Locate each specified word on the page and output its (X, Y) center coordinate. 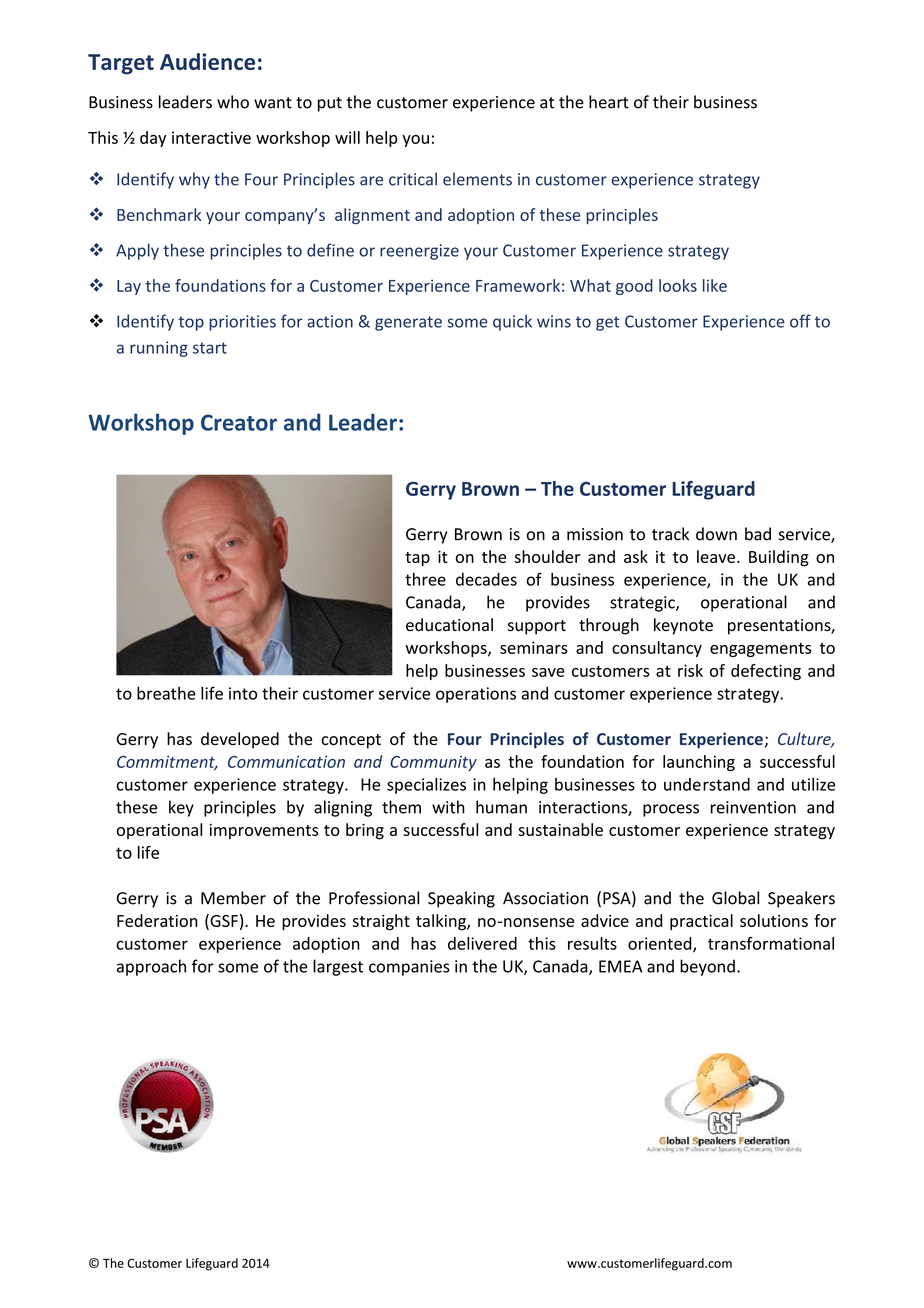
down (716, 534)
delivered (482, 943)
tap (417, 559)
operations (476, 695)
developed (240, 740)
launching (699, 763)
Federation (157, 920)
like (715, 285)
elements (477, 179)
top (191, 323)
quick (512, 322)
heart (609, 102)
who (233, 102)
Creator (239, 422)
